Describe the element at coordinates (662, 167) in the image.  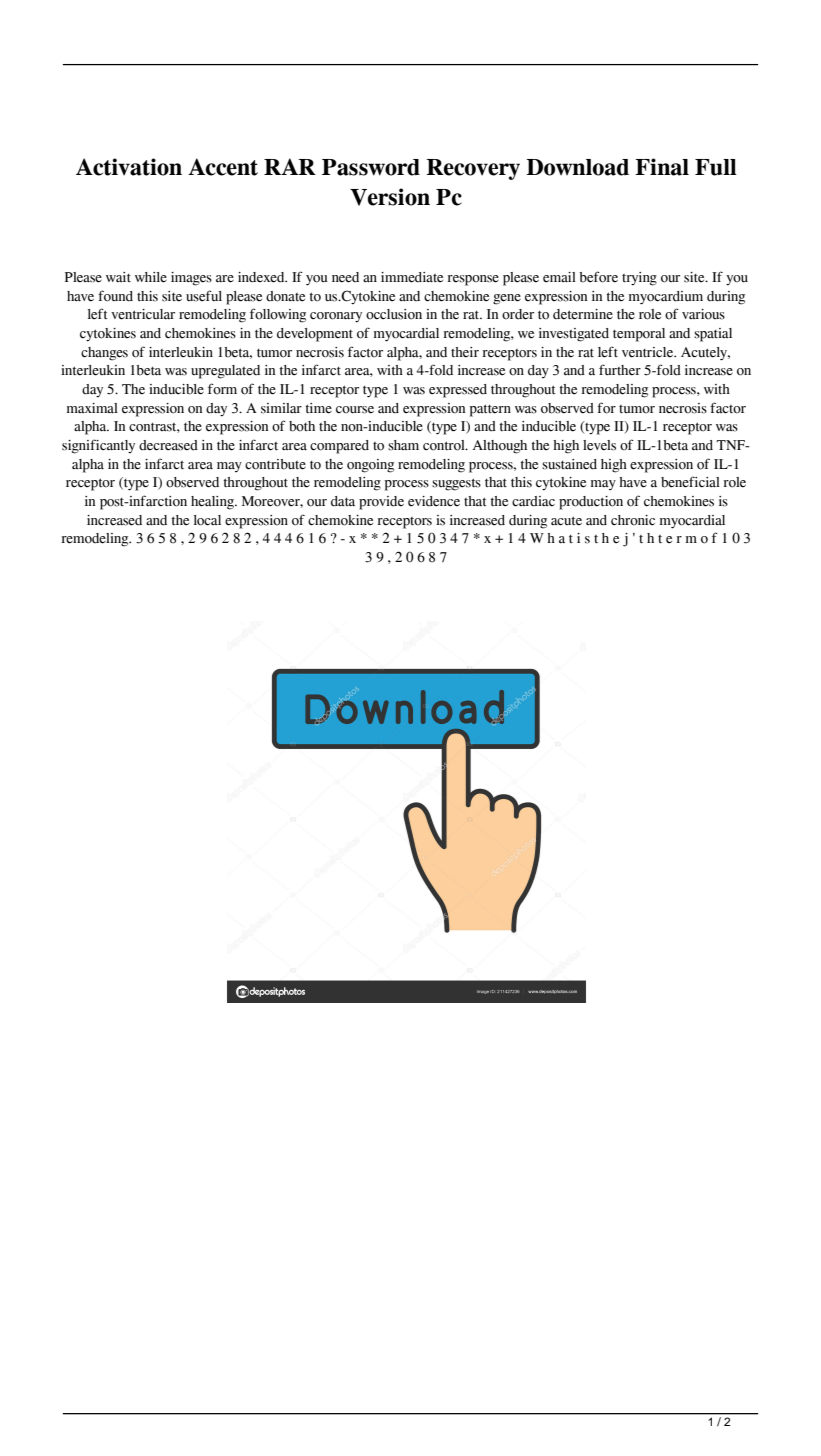
I see `Final` at that location.
